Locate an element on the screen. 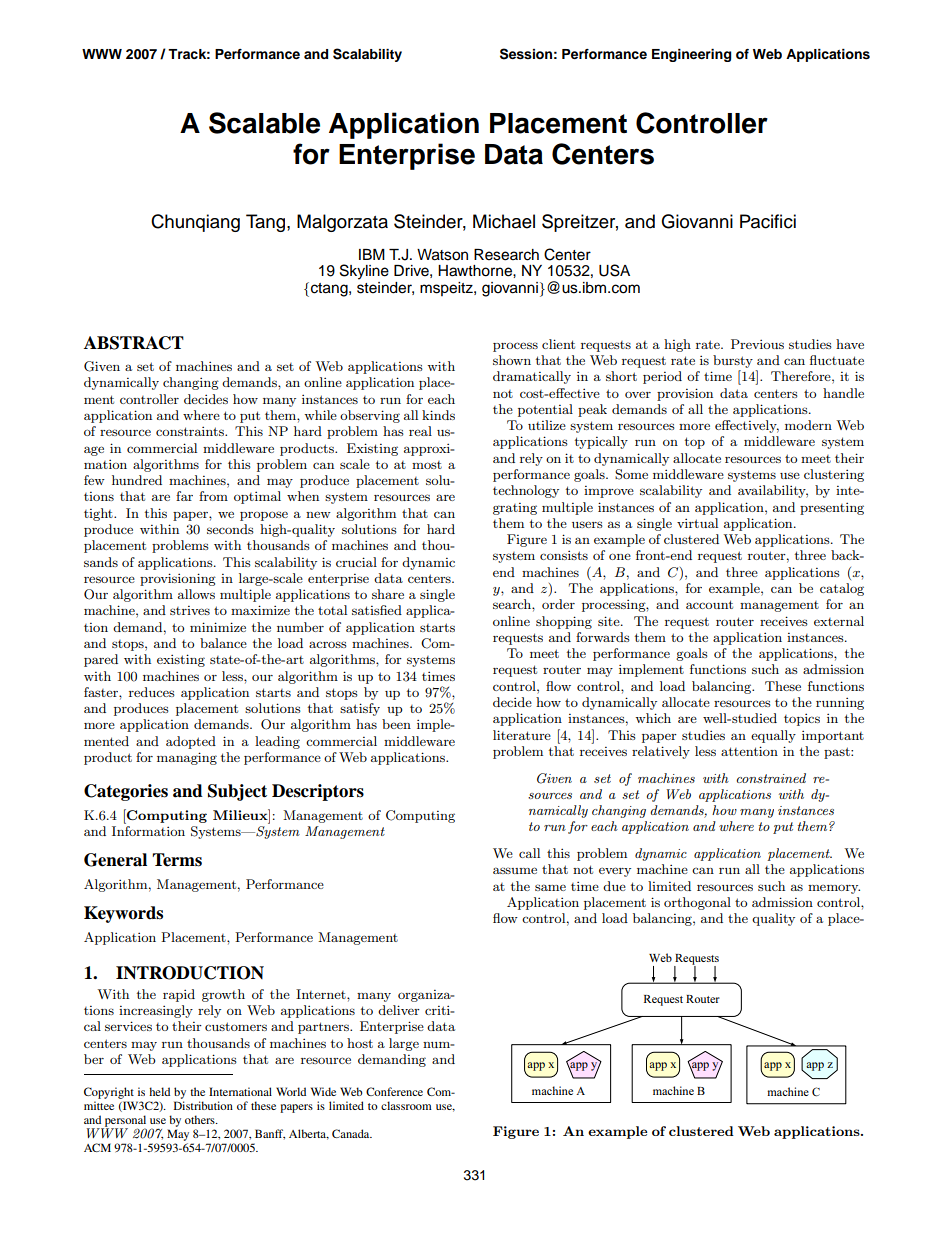  Michael is located at coordinates (504, 221).
